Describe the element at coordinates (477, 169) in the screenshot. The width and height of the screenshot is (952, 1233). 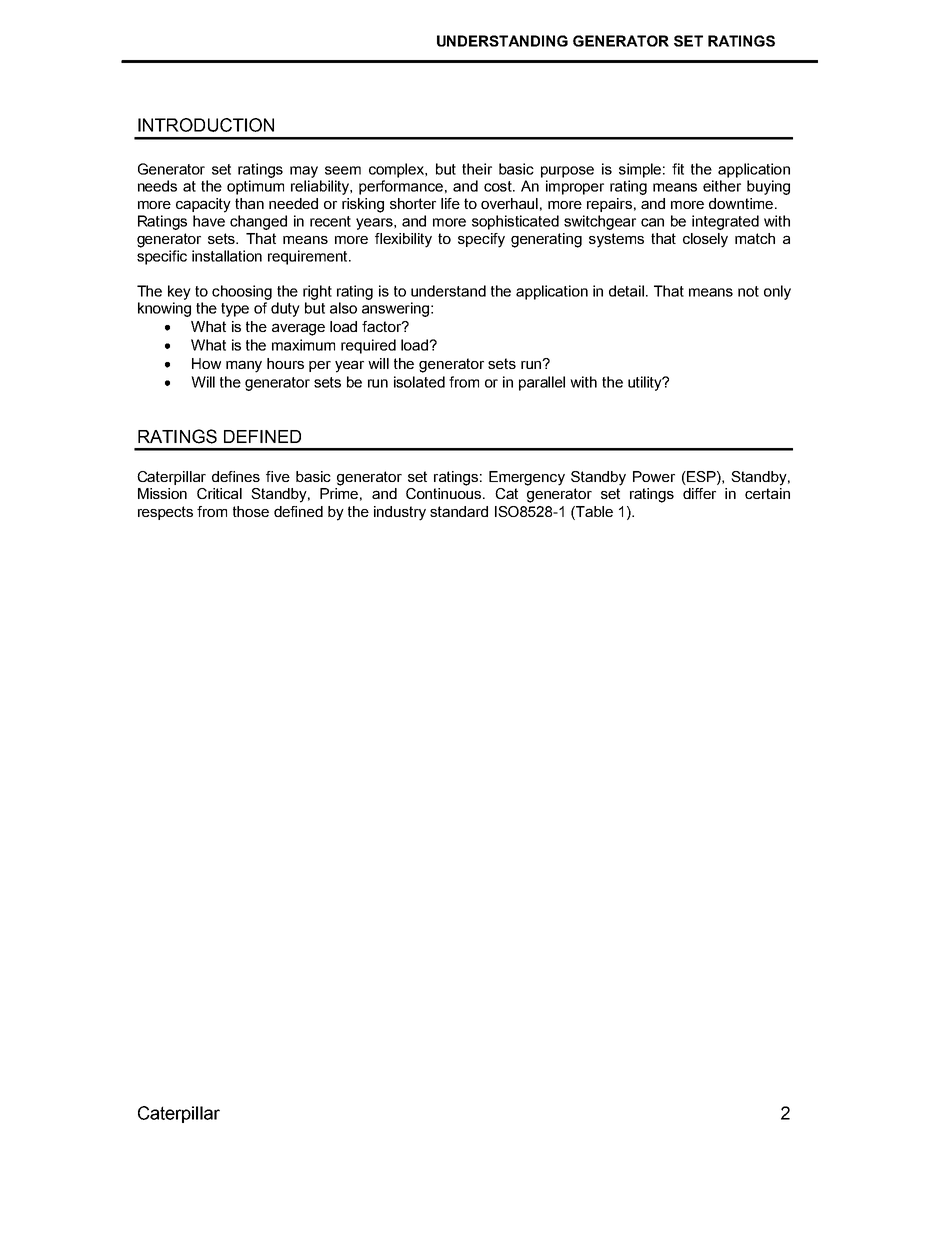
I see `their` at that location.
